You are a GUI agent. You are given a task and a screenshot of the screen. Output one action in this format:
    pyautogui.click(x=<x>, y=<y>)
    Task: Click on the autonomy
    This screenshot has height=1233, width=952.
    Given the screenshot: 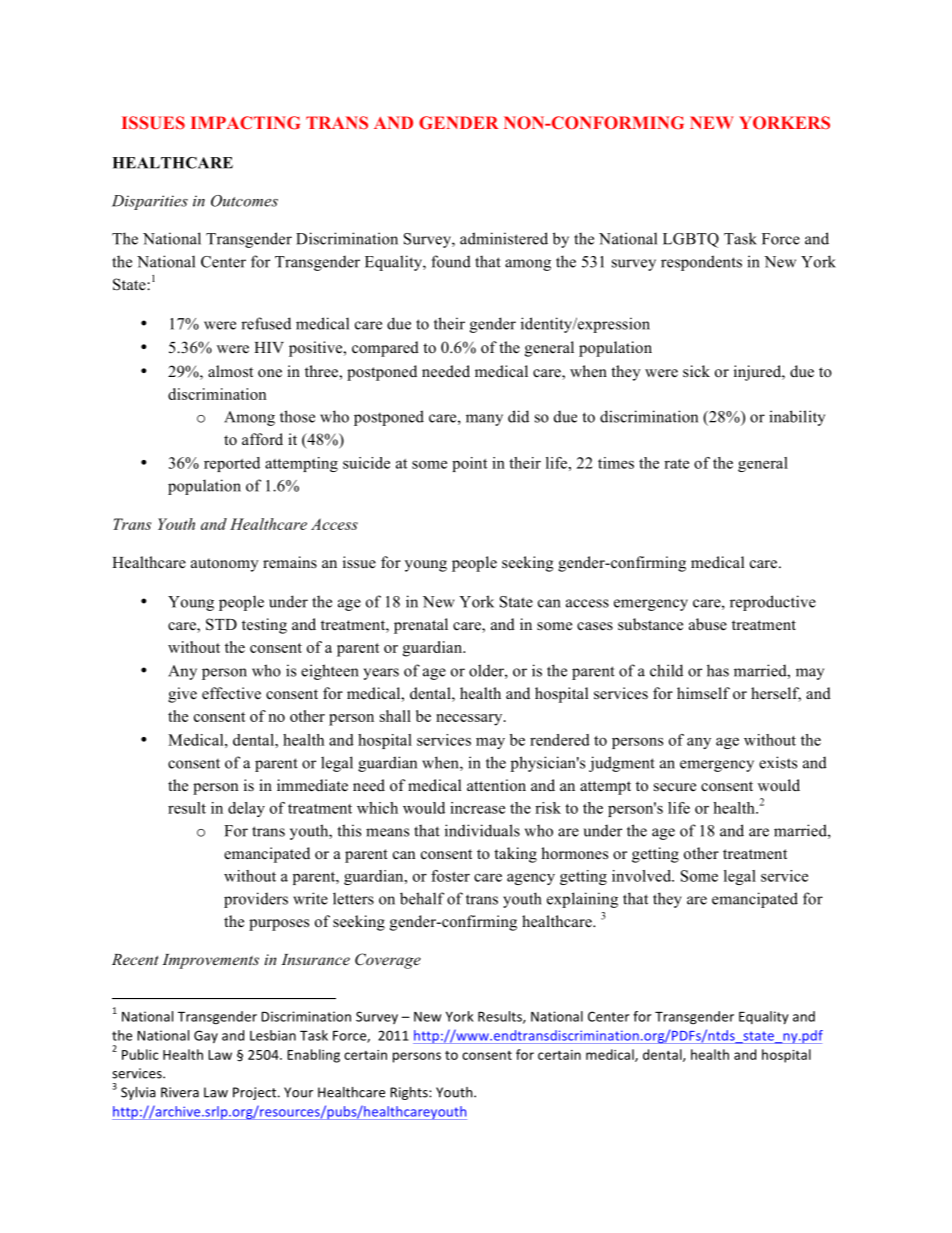 What is the action you would take?
    pyautogui.click(x=225, y=565)
